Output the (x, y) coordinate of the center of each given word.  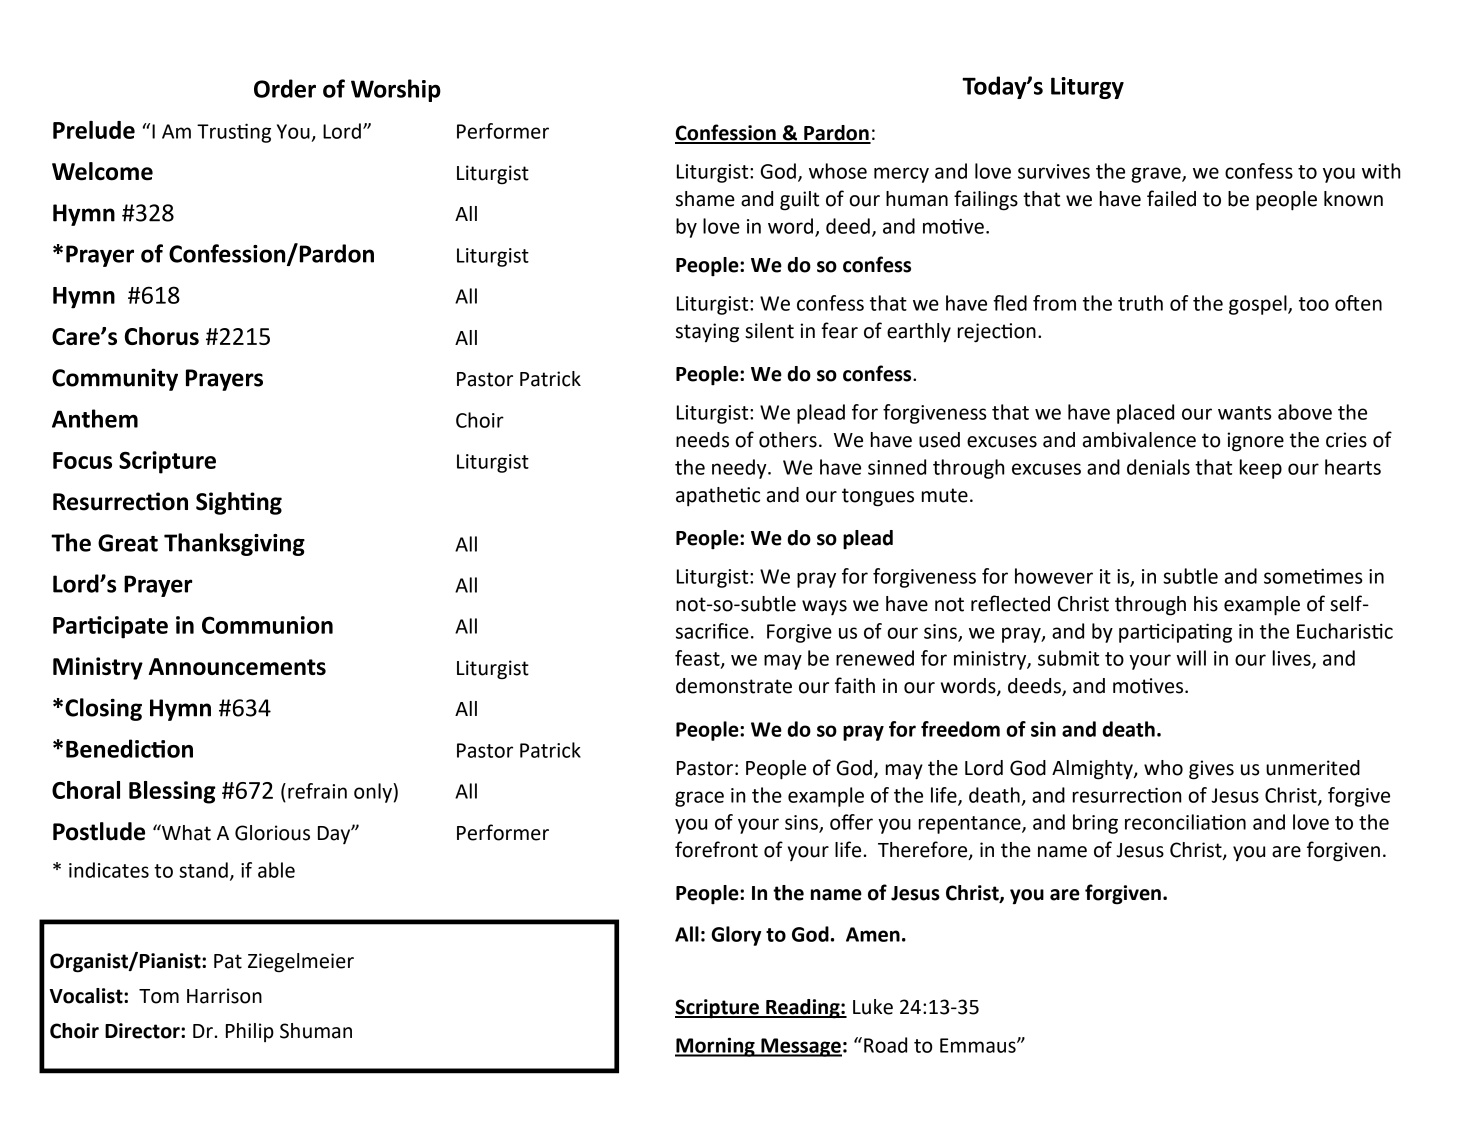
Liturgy (1087, 88)
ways (824, 608)
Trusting (234, 133)
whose (838, 171)
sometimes (1313, 576)
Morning (716, 1047)
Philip (250, 1032)
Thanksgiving (234, 544)
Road (885, 1045)
